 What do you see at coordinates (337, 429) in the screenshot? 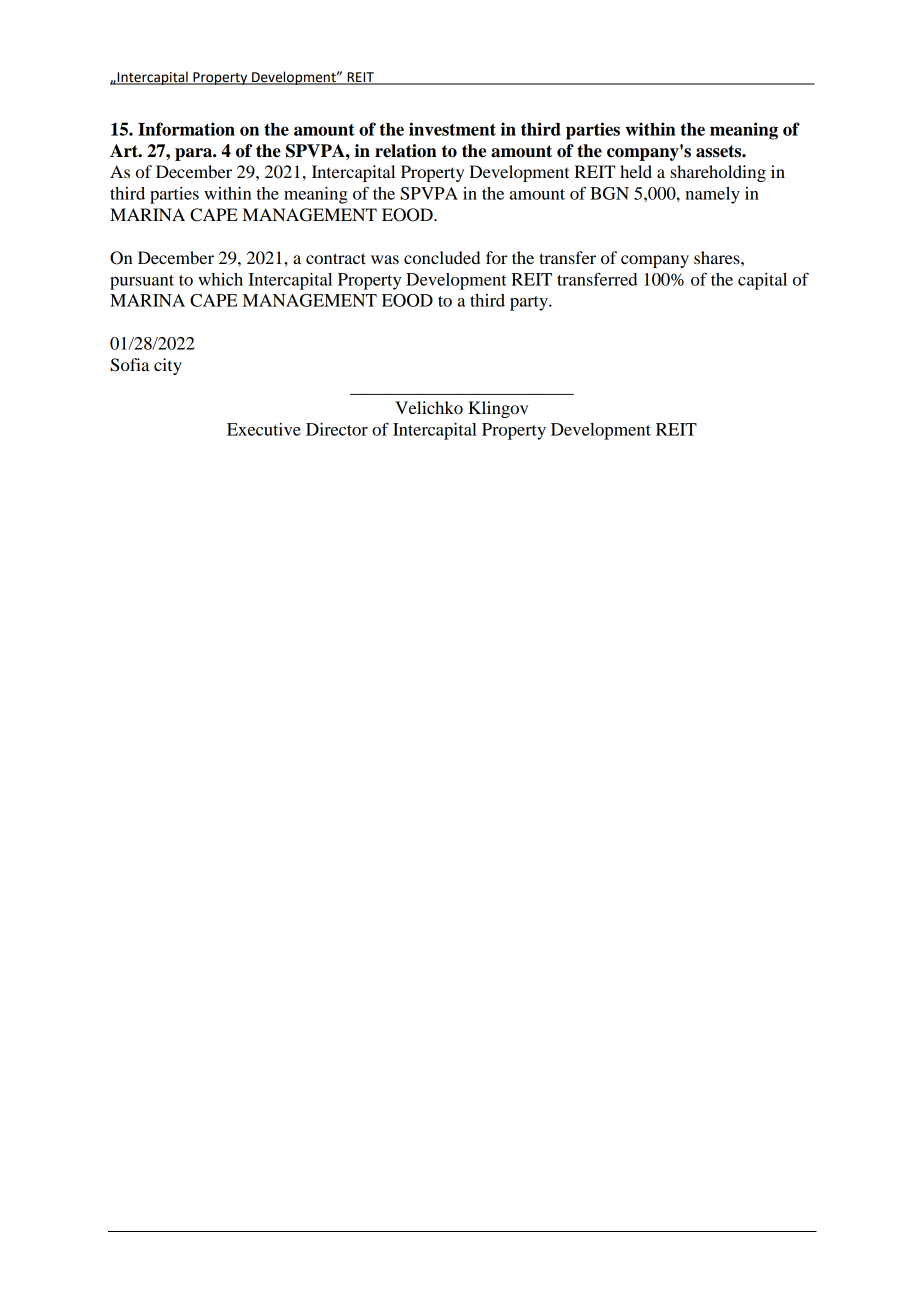
I see `Director` at bounding box center [337, 429].
